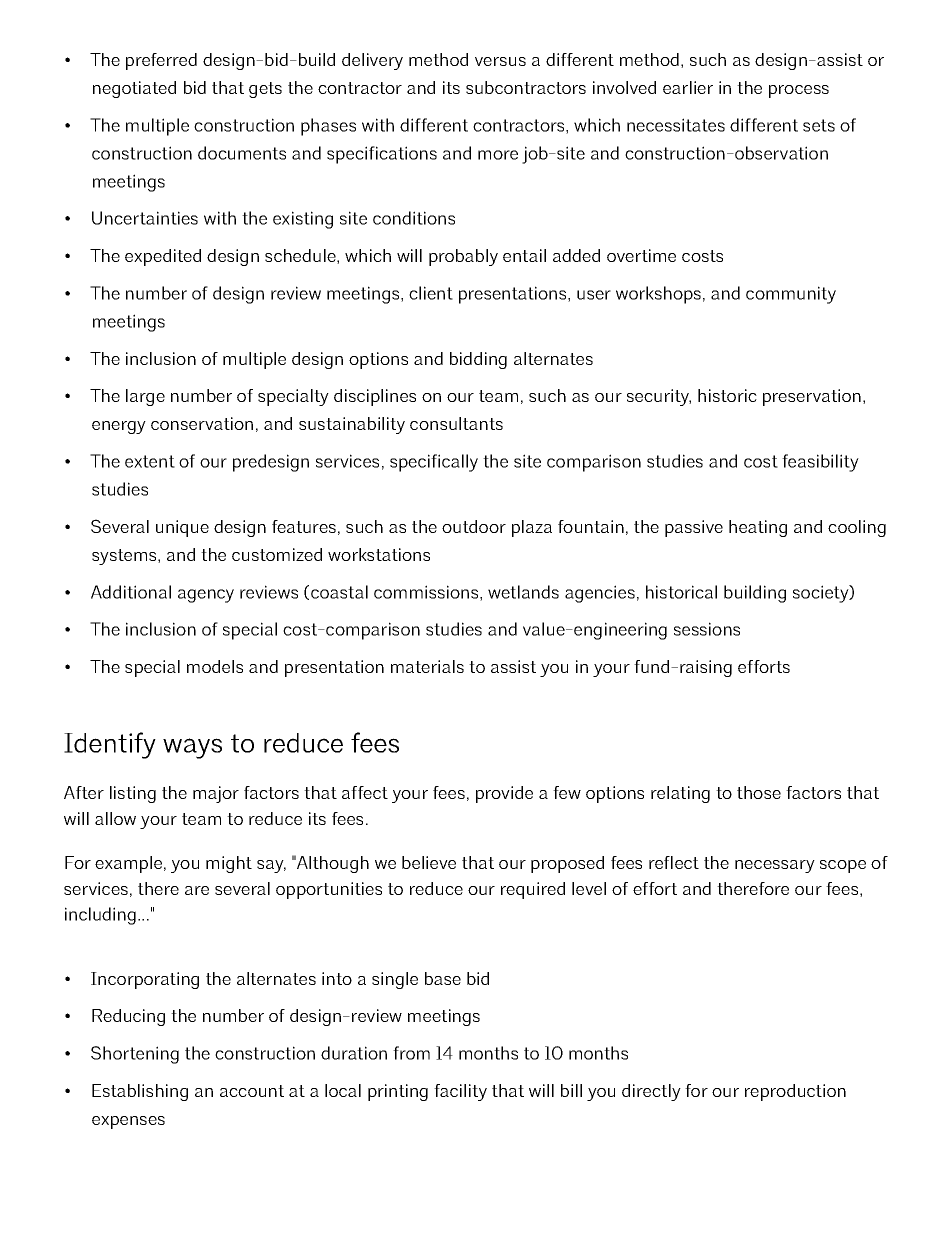  Describe the element at coordinates (456, 423) in the screenshot. I see `consultants` at that location.
